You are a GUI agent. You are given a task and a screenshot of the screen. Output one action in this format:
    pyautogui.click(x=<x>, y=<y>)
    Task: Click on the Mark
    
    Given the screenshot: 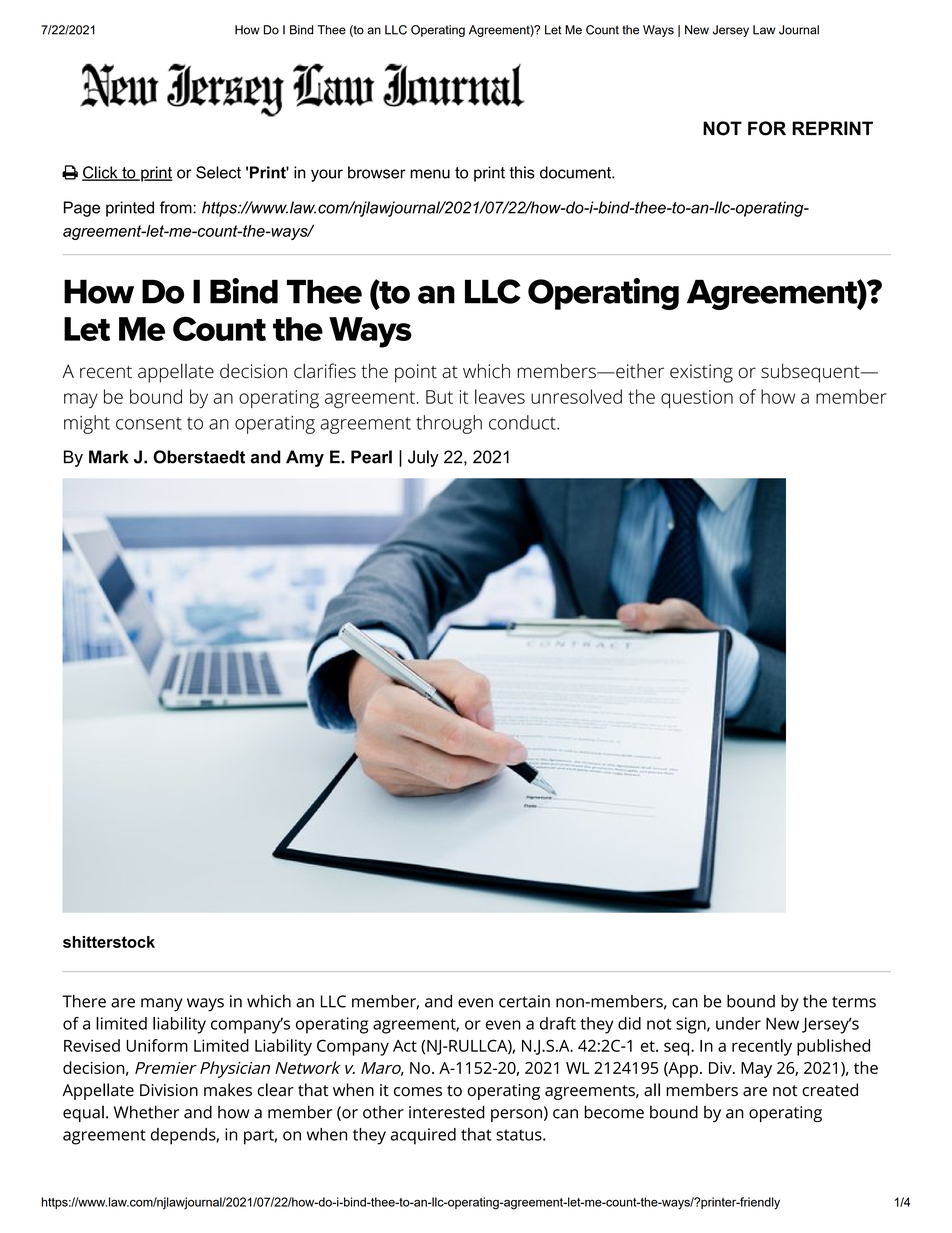 What is the action you would take?
    pyautogui.click(x=109, y=457)
